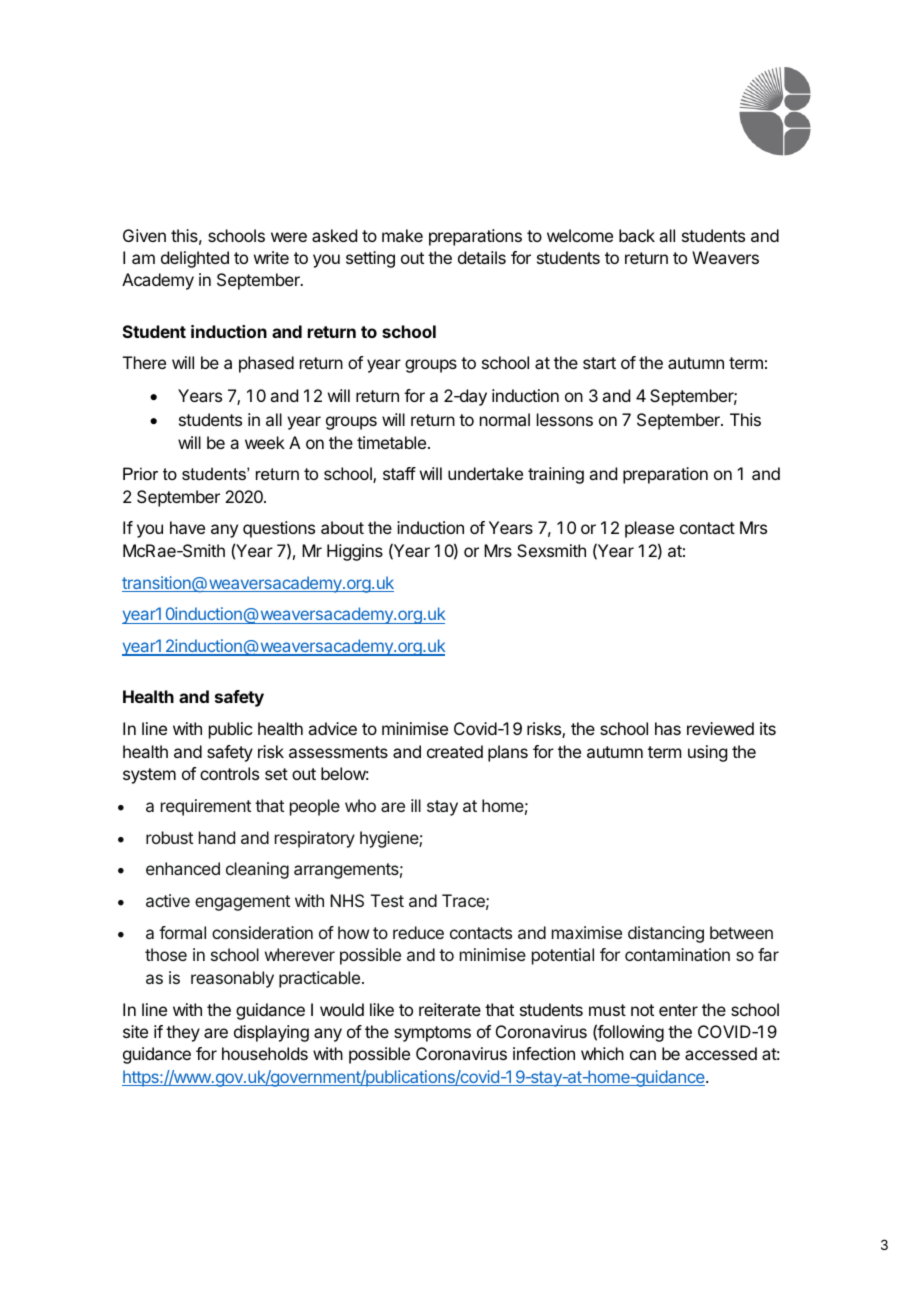 Image resolution: width=924 pixels, height=1308 pixels. What do you see at coordinates (360, 805) in the document?
I see `who` at bounding box center [360, 805].
